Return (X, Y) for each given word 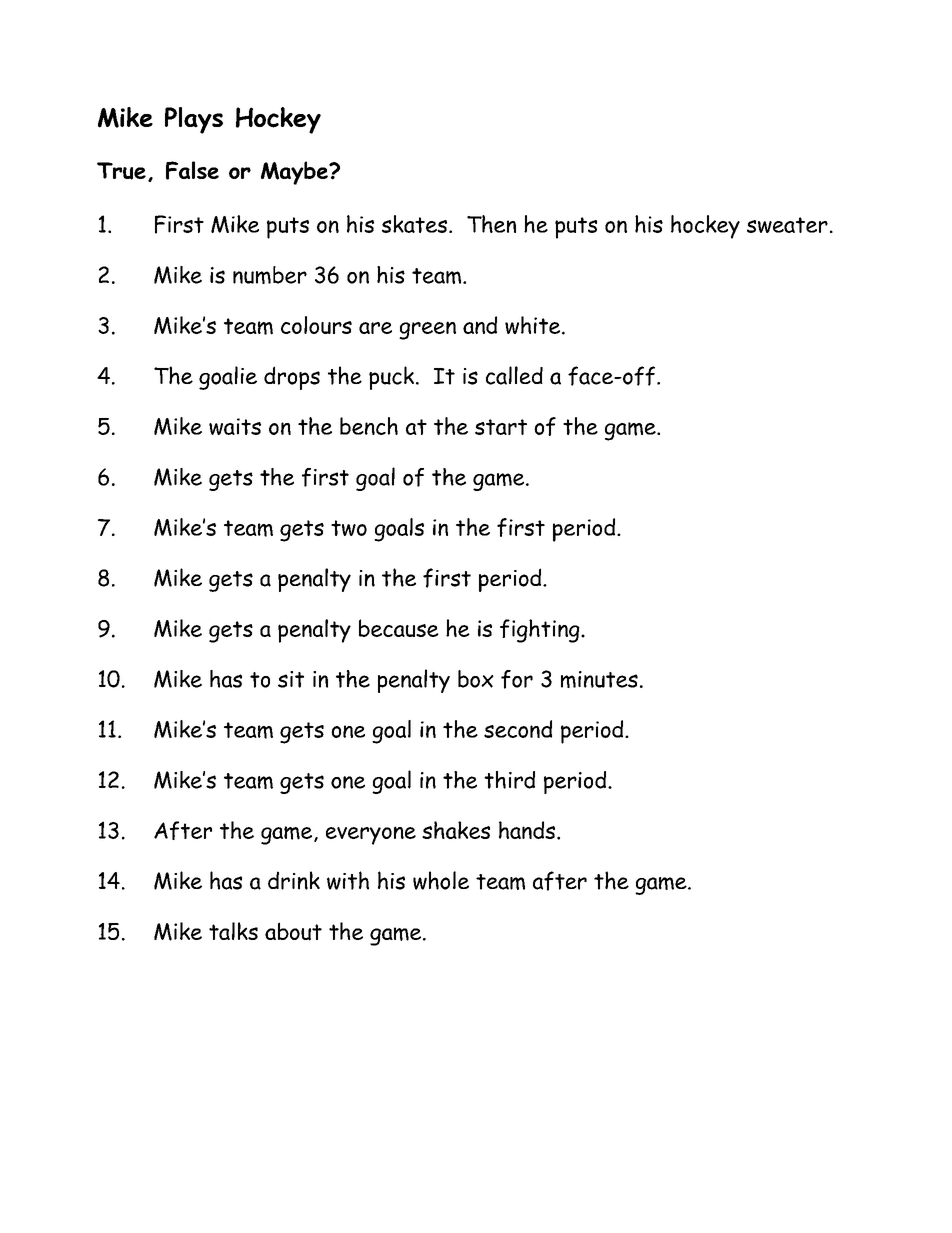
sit (291, 679)
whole (441, 880)
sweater (787, 225)
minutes (599, 679)
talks (233, 931)
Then (491, 224)
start (501, 427)
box (476, 679)
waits (235, 426)
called (514, 375)
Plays (194, 120)
